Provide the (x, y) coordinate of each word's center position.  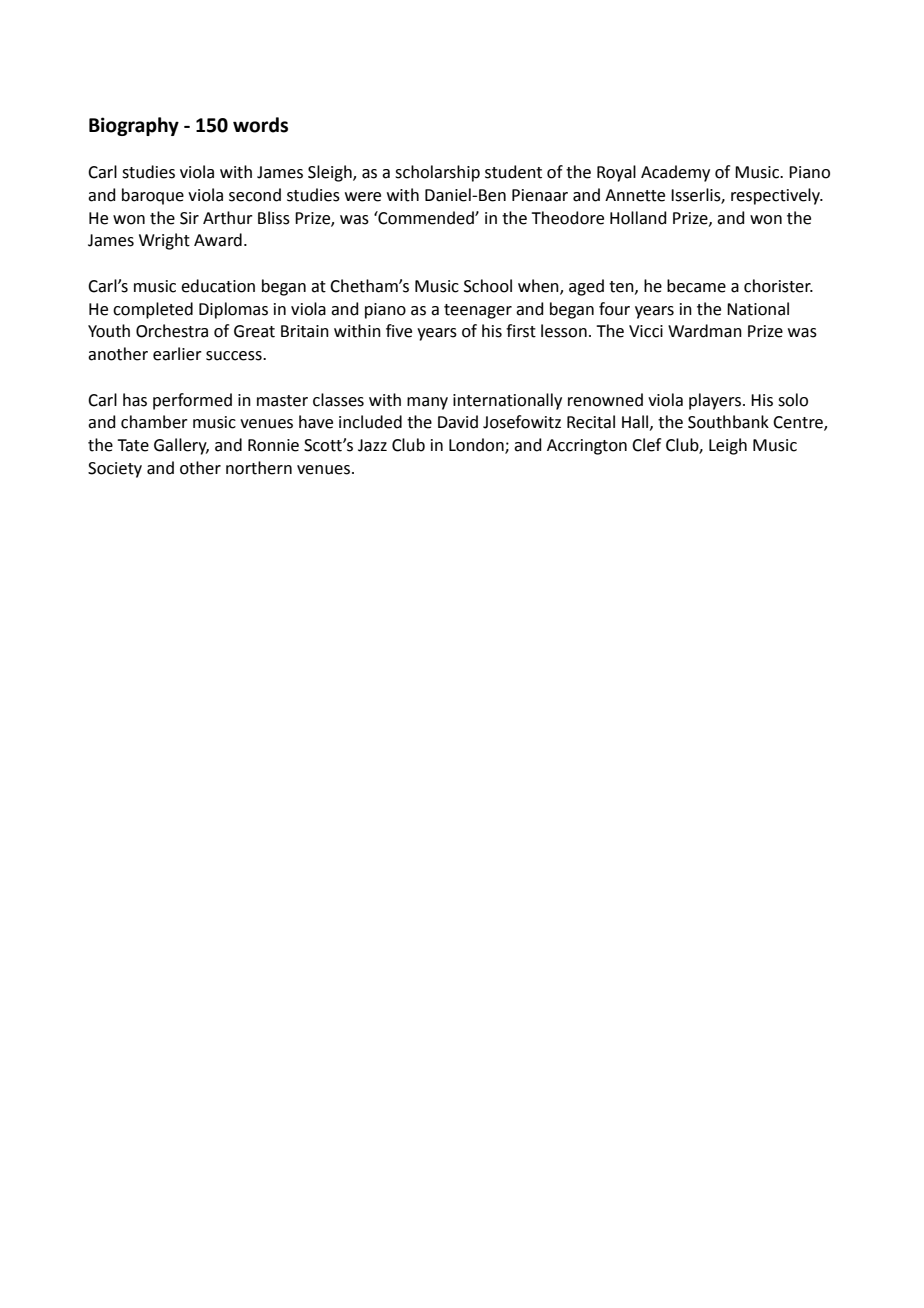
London (477, 446)
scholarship (437, 173)
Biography (134, 126)
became (696, 286)
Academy (675, 173)
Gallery (181, 446)
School (488, 286)
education (218, 286)
